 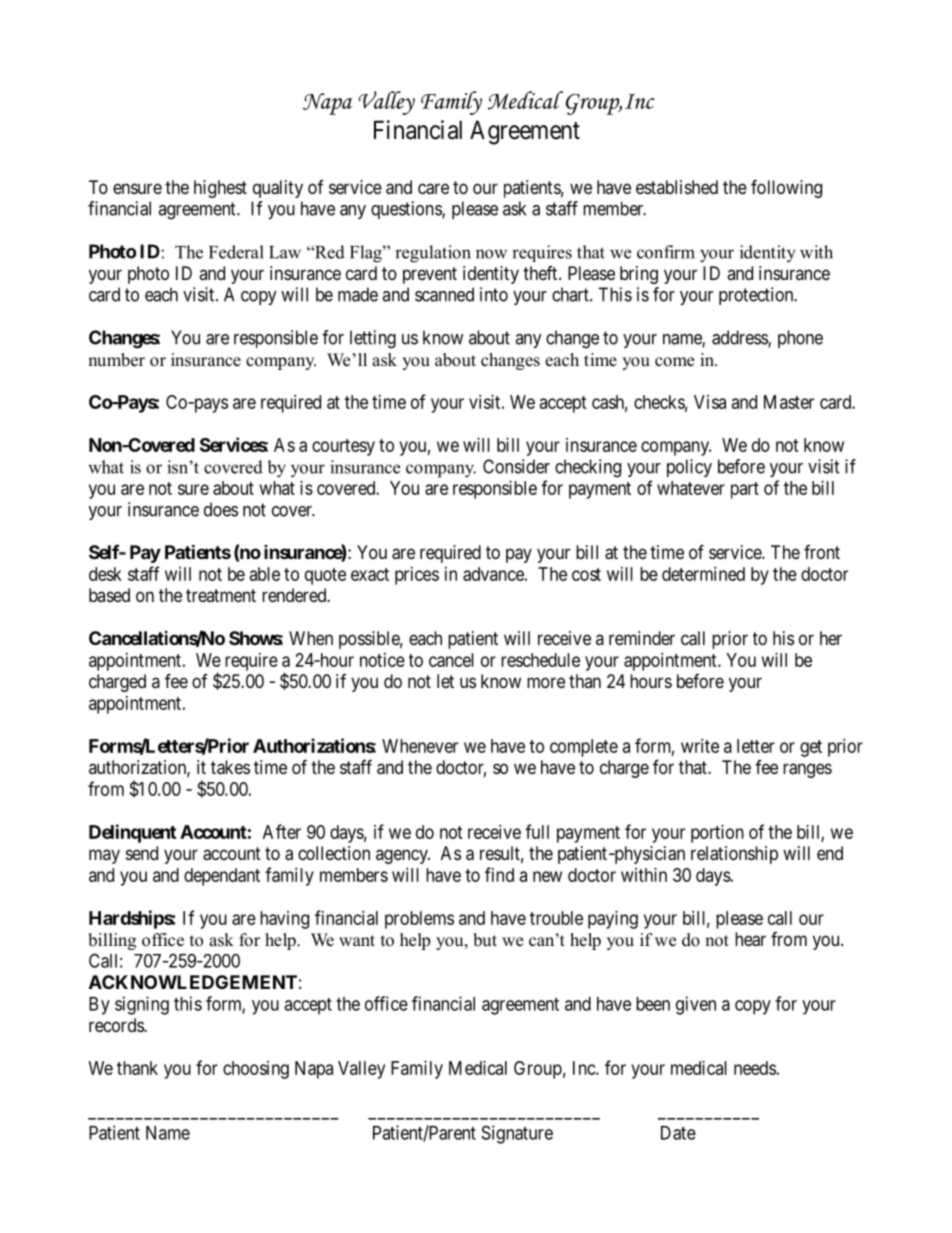 I want to click on portion, so click(x=717, y=834).
